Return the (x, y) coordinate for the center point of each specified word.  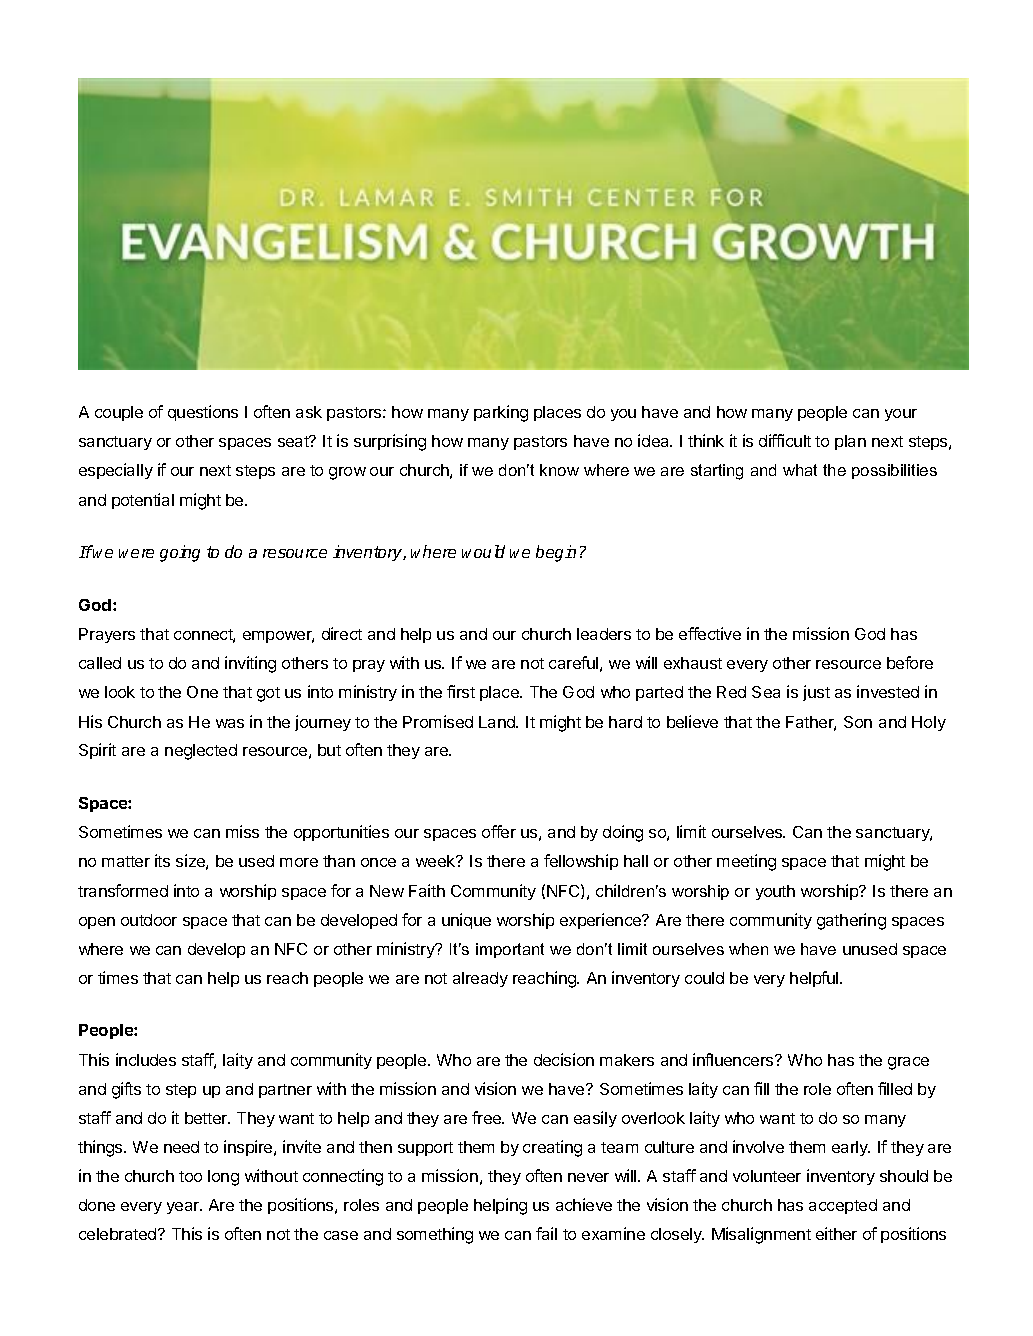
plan (850, 442)
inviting (250, 664)
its (162, 860)
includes (146, 1059)
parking (501, 413)
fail (546, 1233)
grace (908, 1063)
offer (499, 831)
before (910, 662)
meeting (746, 862)
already (480, 979)
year (184, 1208)
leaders (604, 634)
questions (203, 413)
